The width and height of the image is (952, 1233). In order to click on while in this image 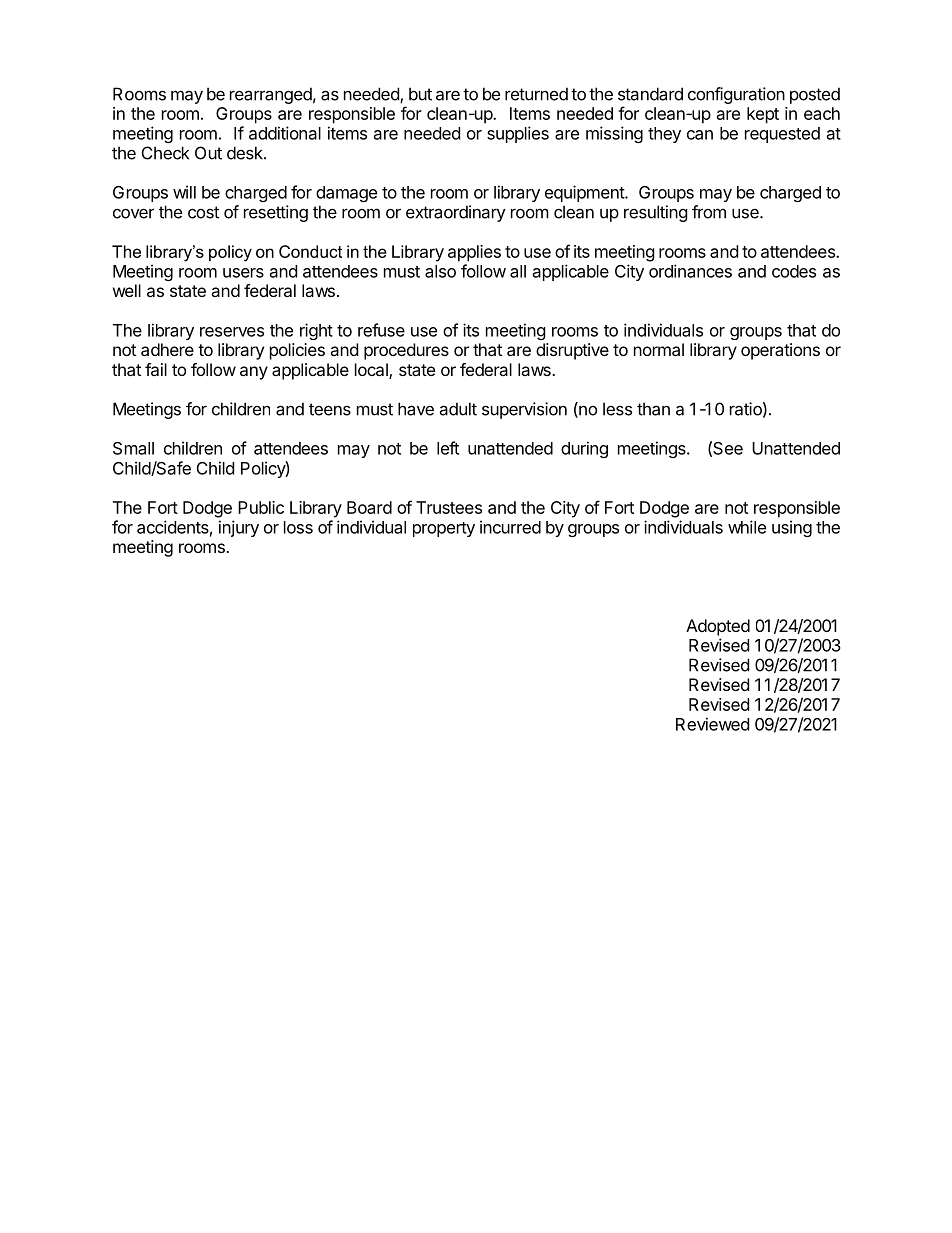, I will do `click(747, 527)`.
